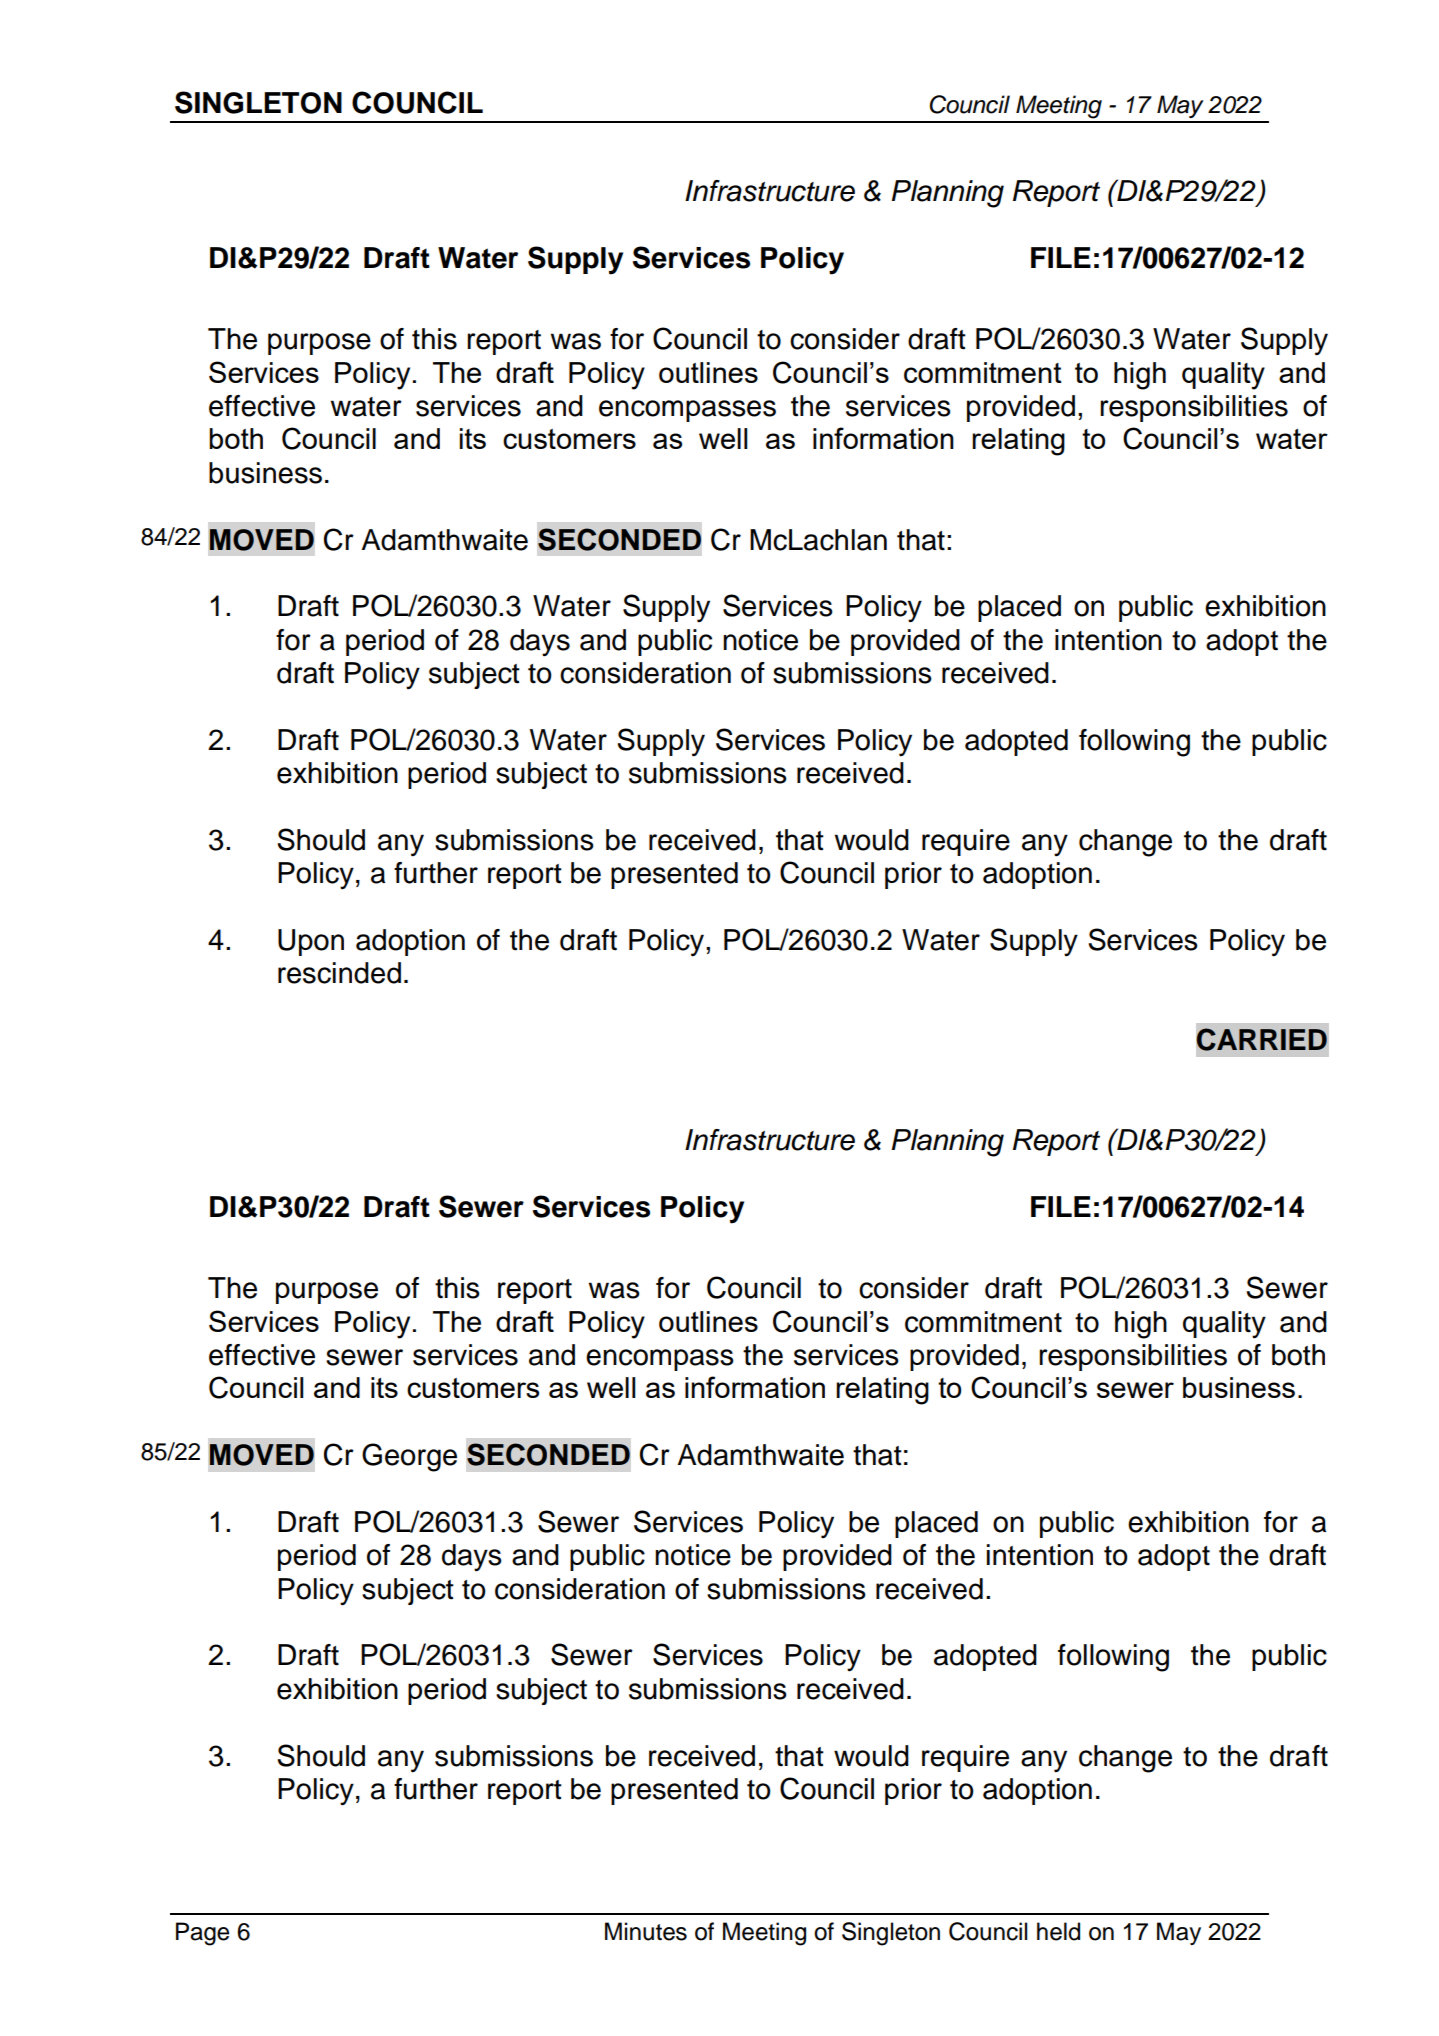  Describe the element at coordinates (311, 942) in the document. I see `Upon` at that location.
